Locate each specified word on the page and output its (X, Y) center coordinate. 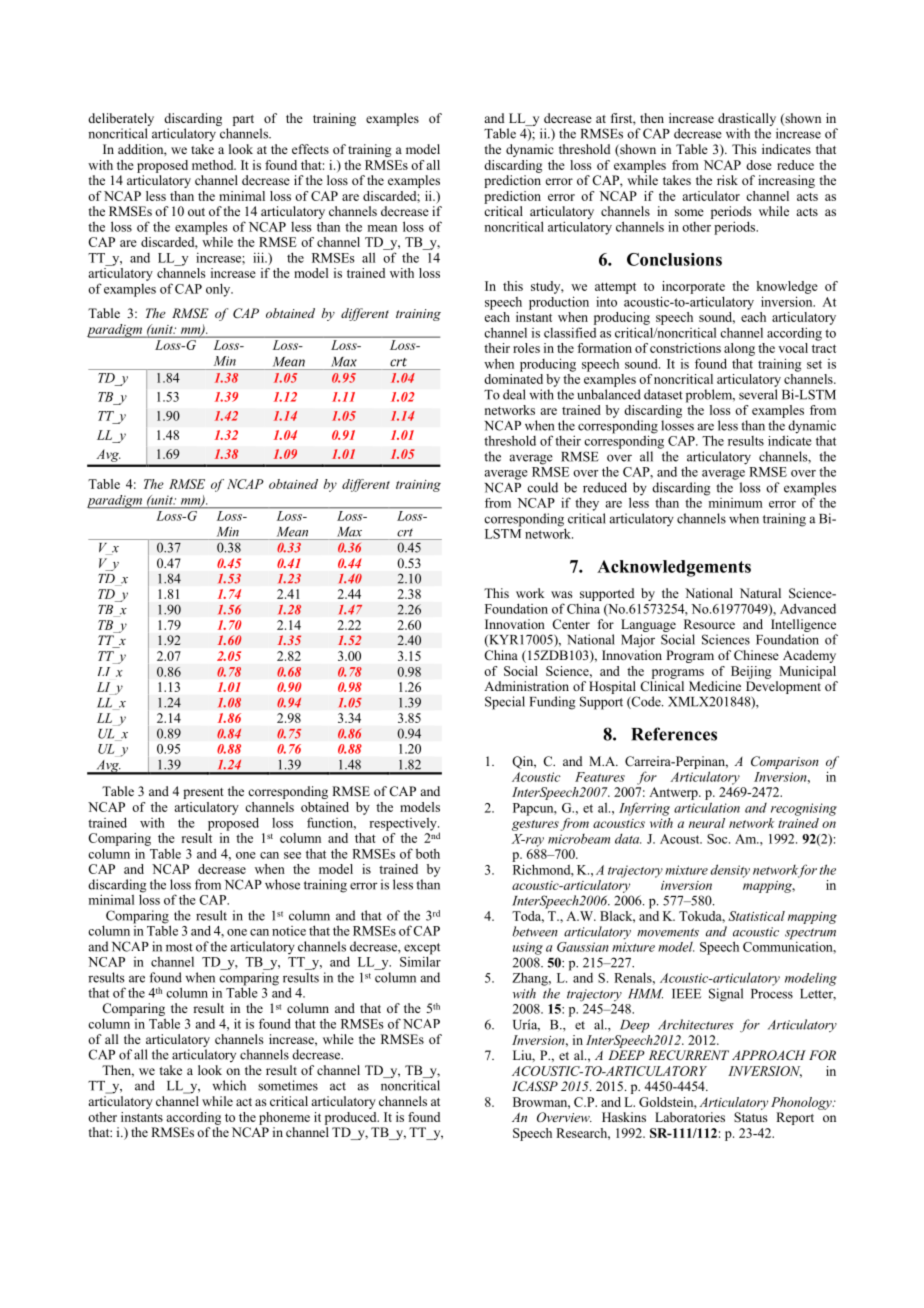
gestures (535, 825)
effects (310, 149)
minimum (734, 501)
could (542, 487)
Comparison (785, 762)
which (229, 1085)
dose (759, 165)
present (203, 793)
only (219, 290)
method (214, 165)
